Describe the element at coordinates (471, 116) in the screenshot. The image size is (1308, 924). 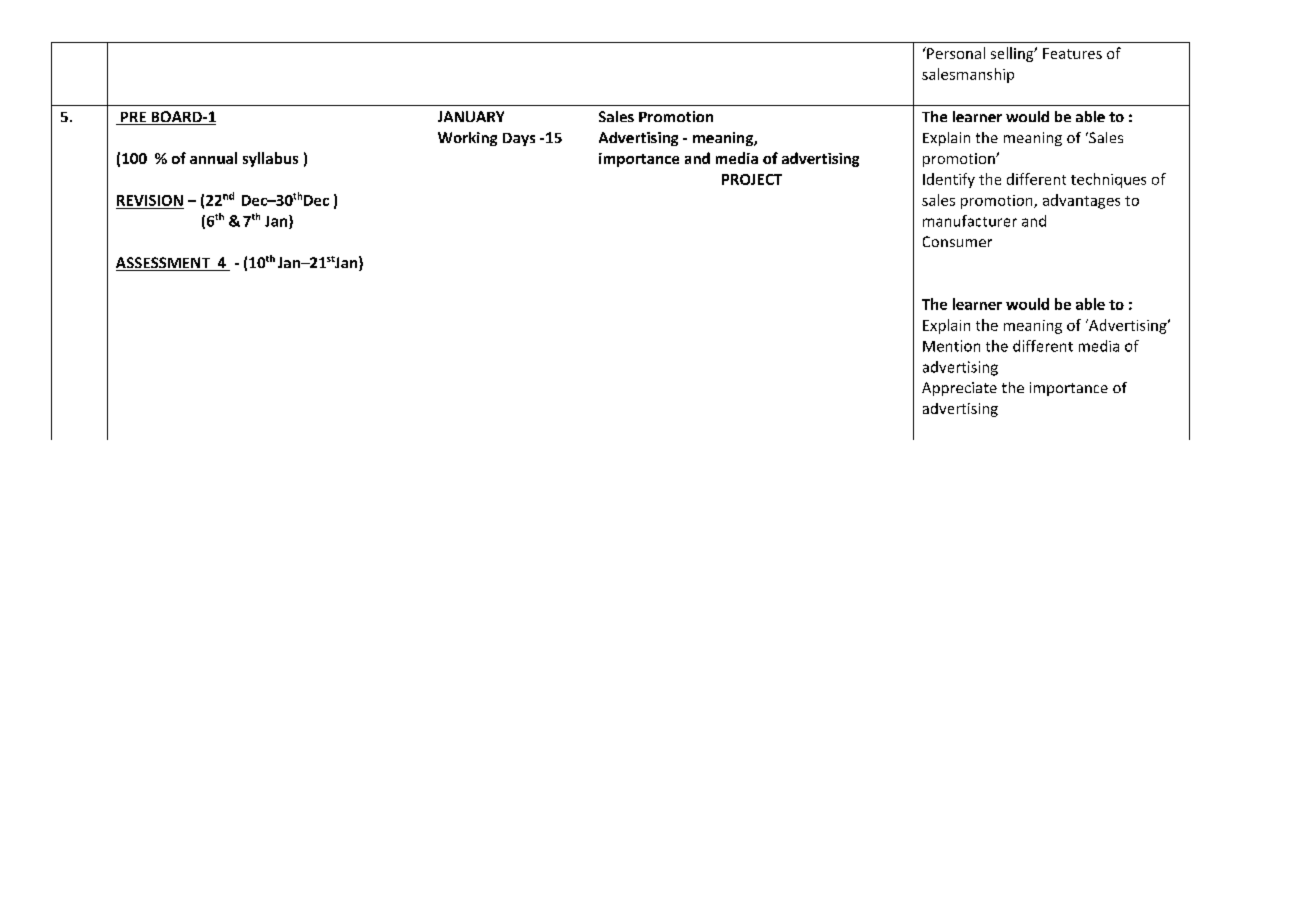
I see `JANUARY` at that location.
